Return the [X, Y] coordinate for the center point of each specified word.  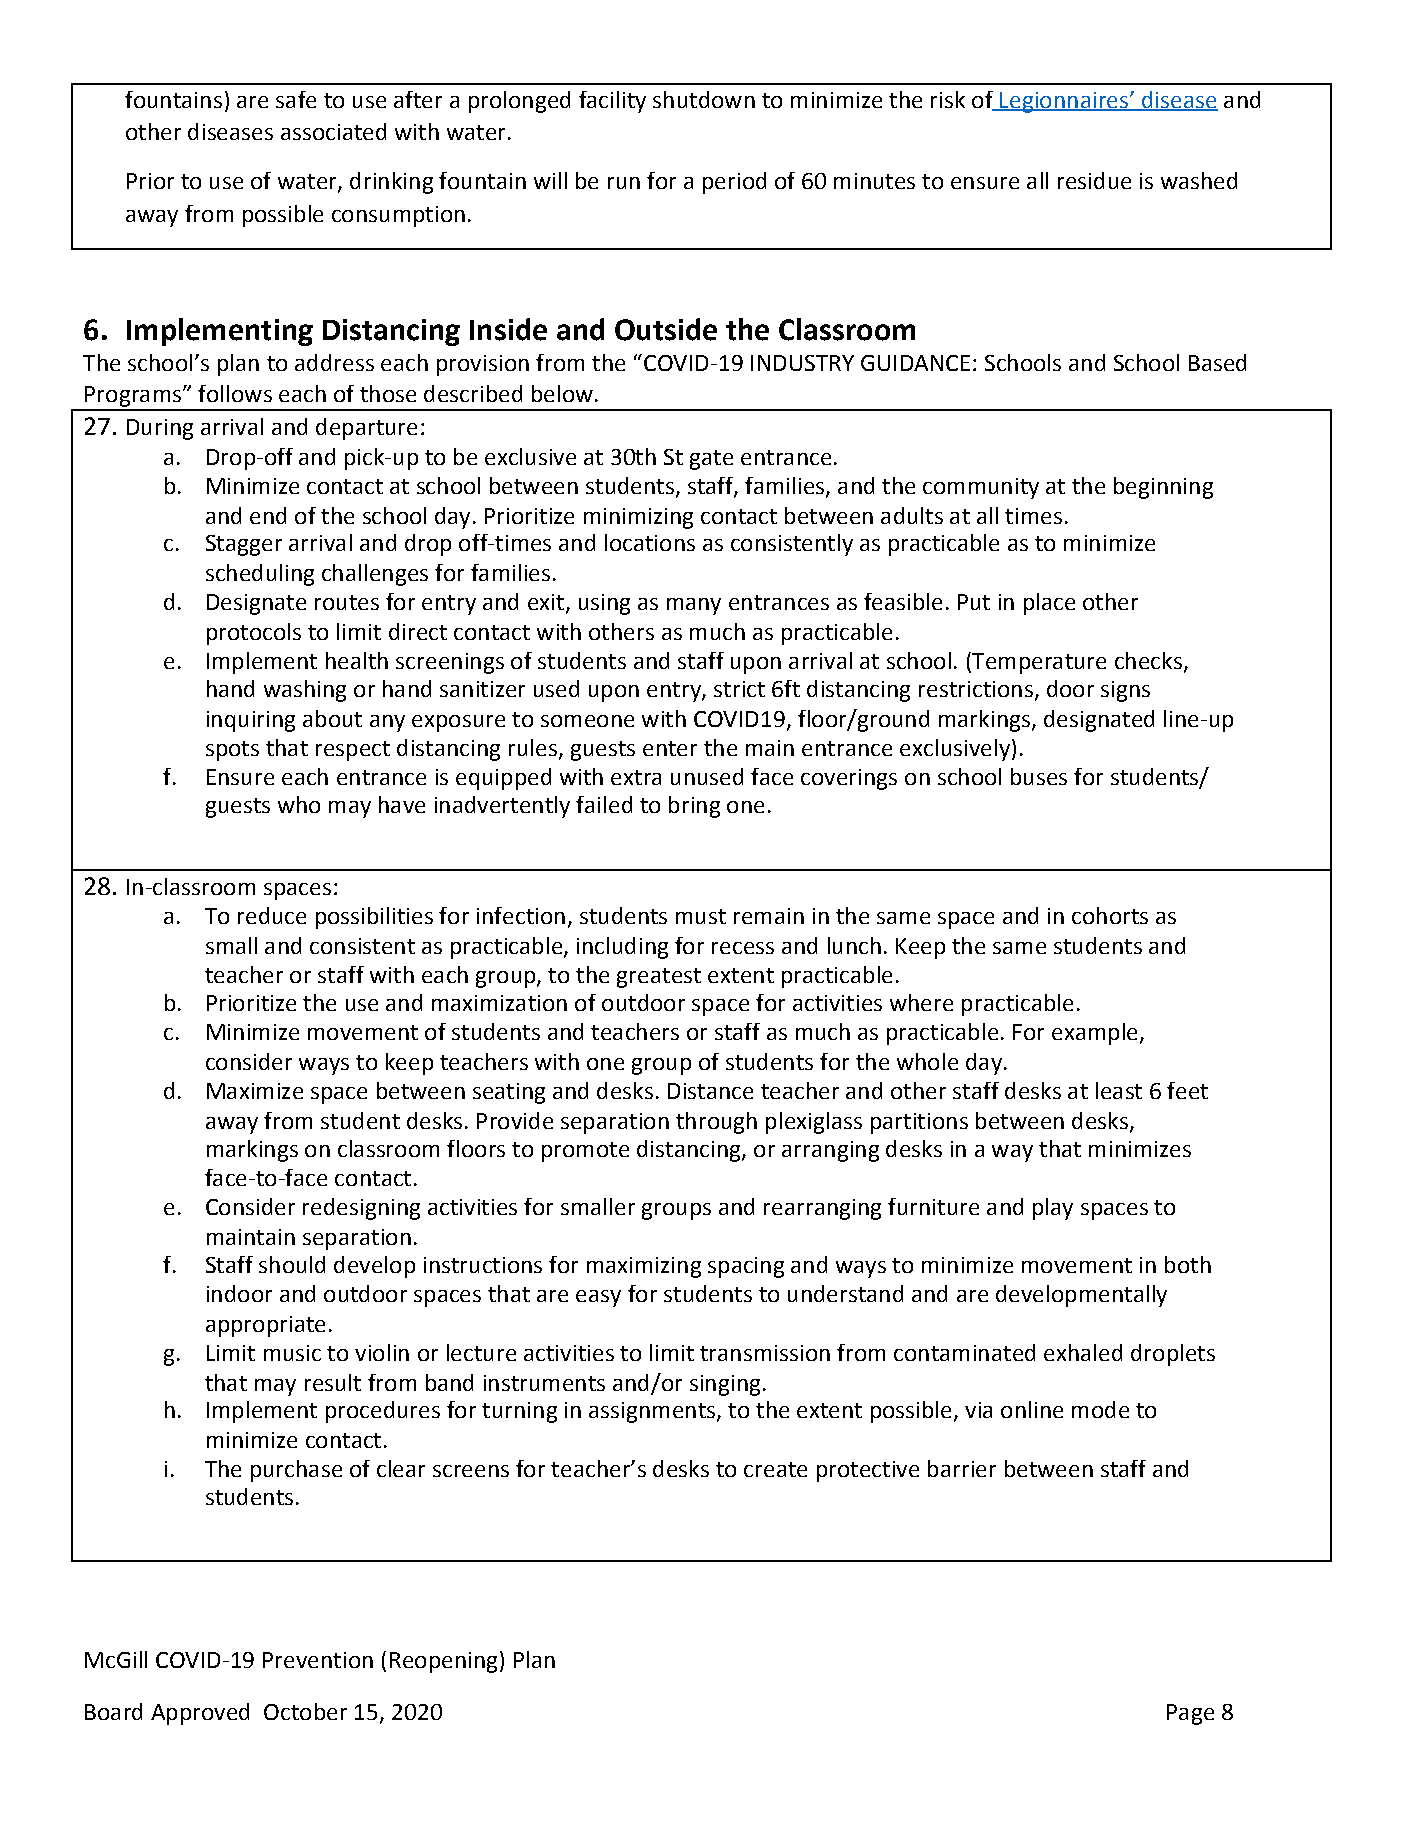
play [1053, 1209]
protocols [254, 634]
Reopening [443, 1662]
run [624, 183]
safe [296, 99]
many [694, 606]
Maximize [255, 1091]
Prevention [318, 1660]
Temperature [1038, 663]
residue [1094, 180]
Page [1190, 1714]
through [716, 1123]
